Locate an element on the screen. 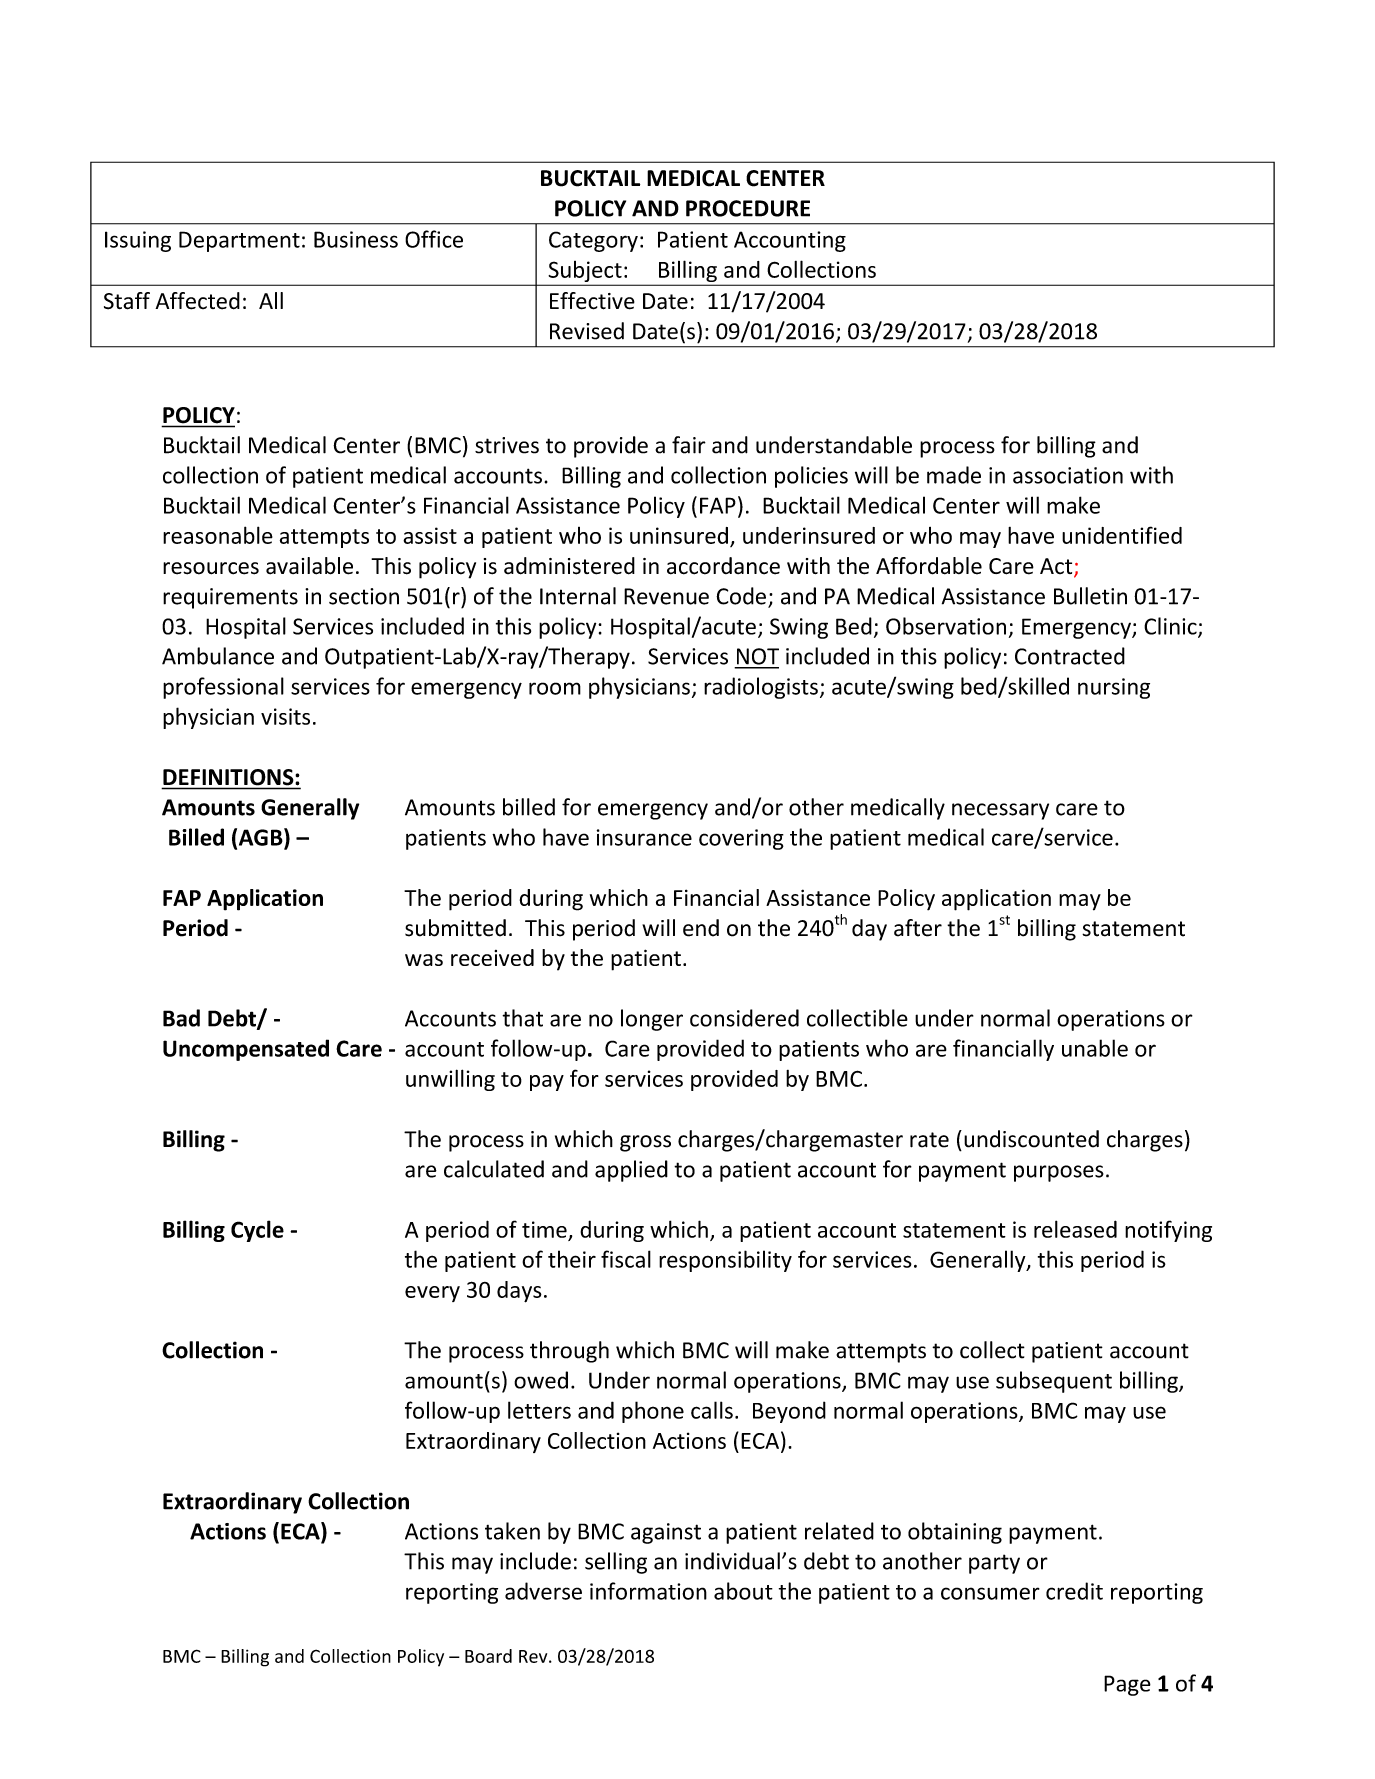 Image resolution: width=1375 pixels, height=1779 pixels. Category is located at coordinates (593, 241).
